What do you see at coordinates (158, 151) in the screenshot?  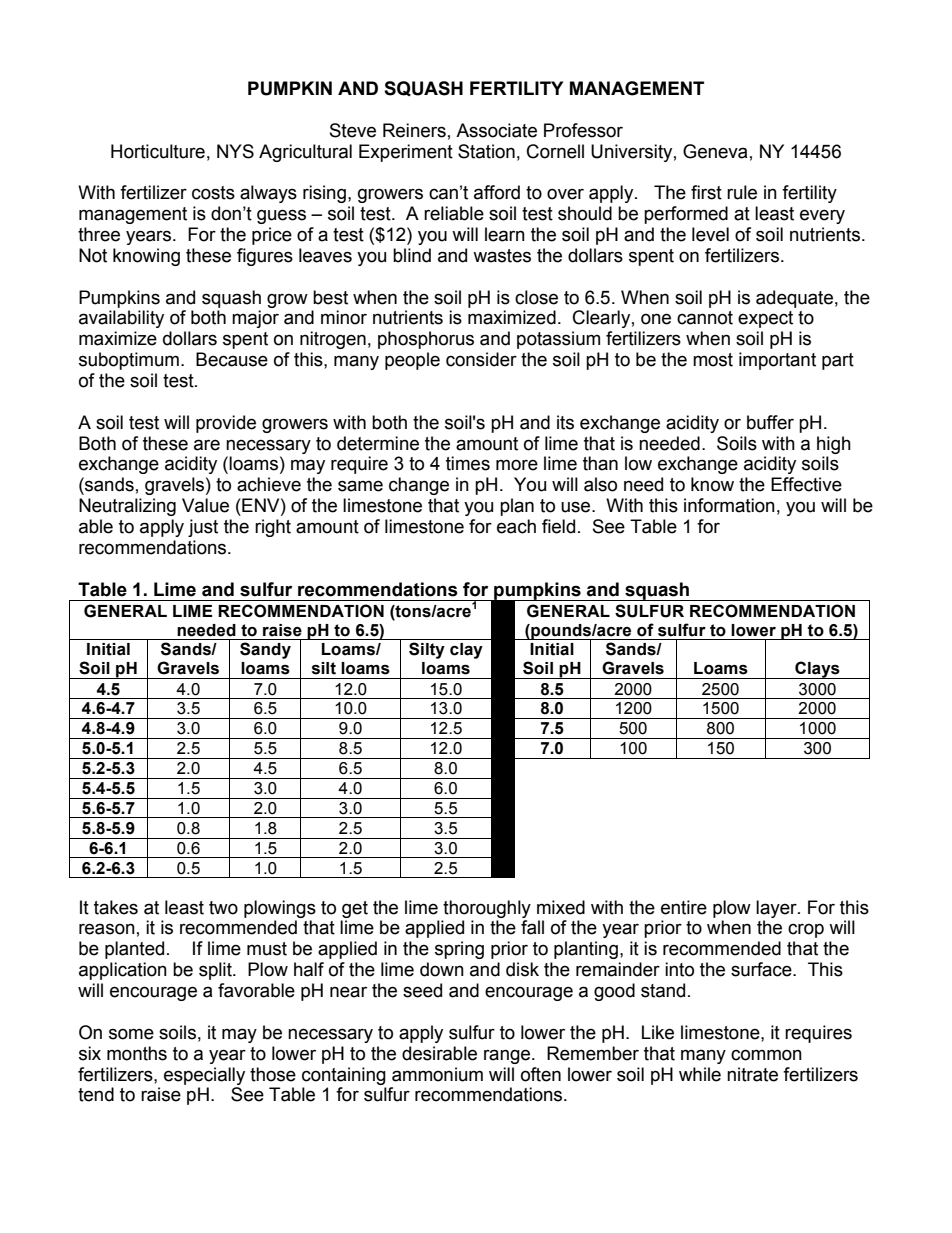 I see `Horticulture` at bounding box center [158, 151].
